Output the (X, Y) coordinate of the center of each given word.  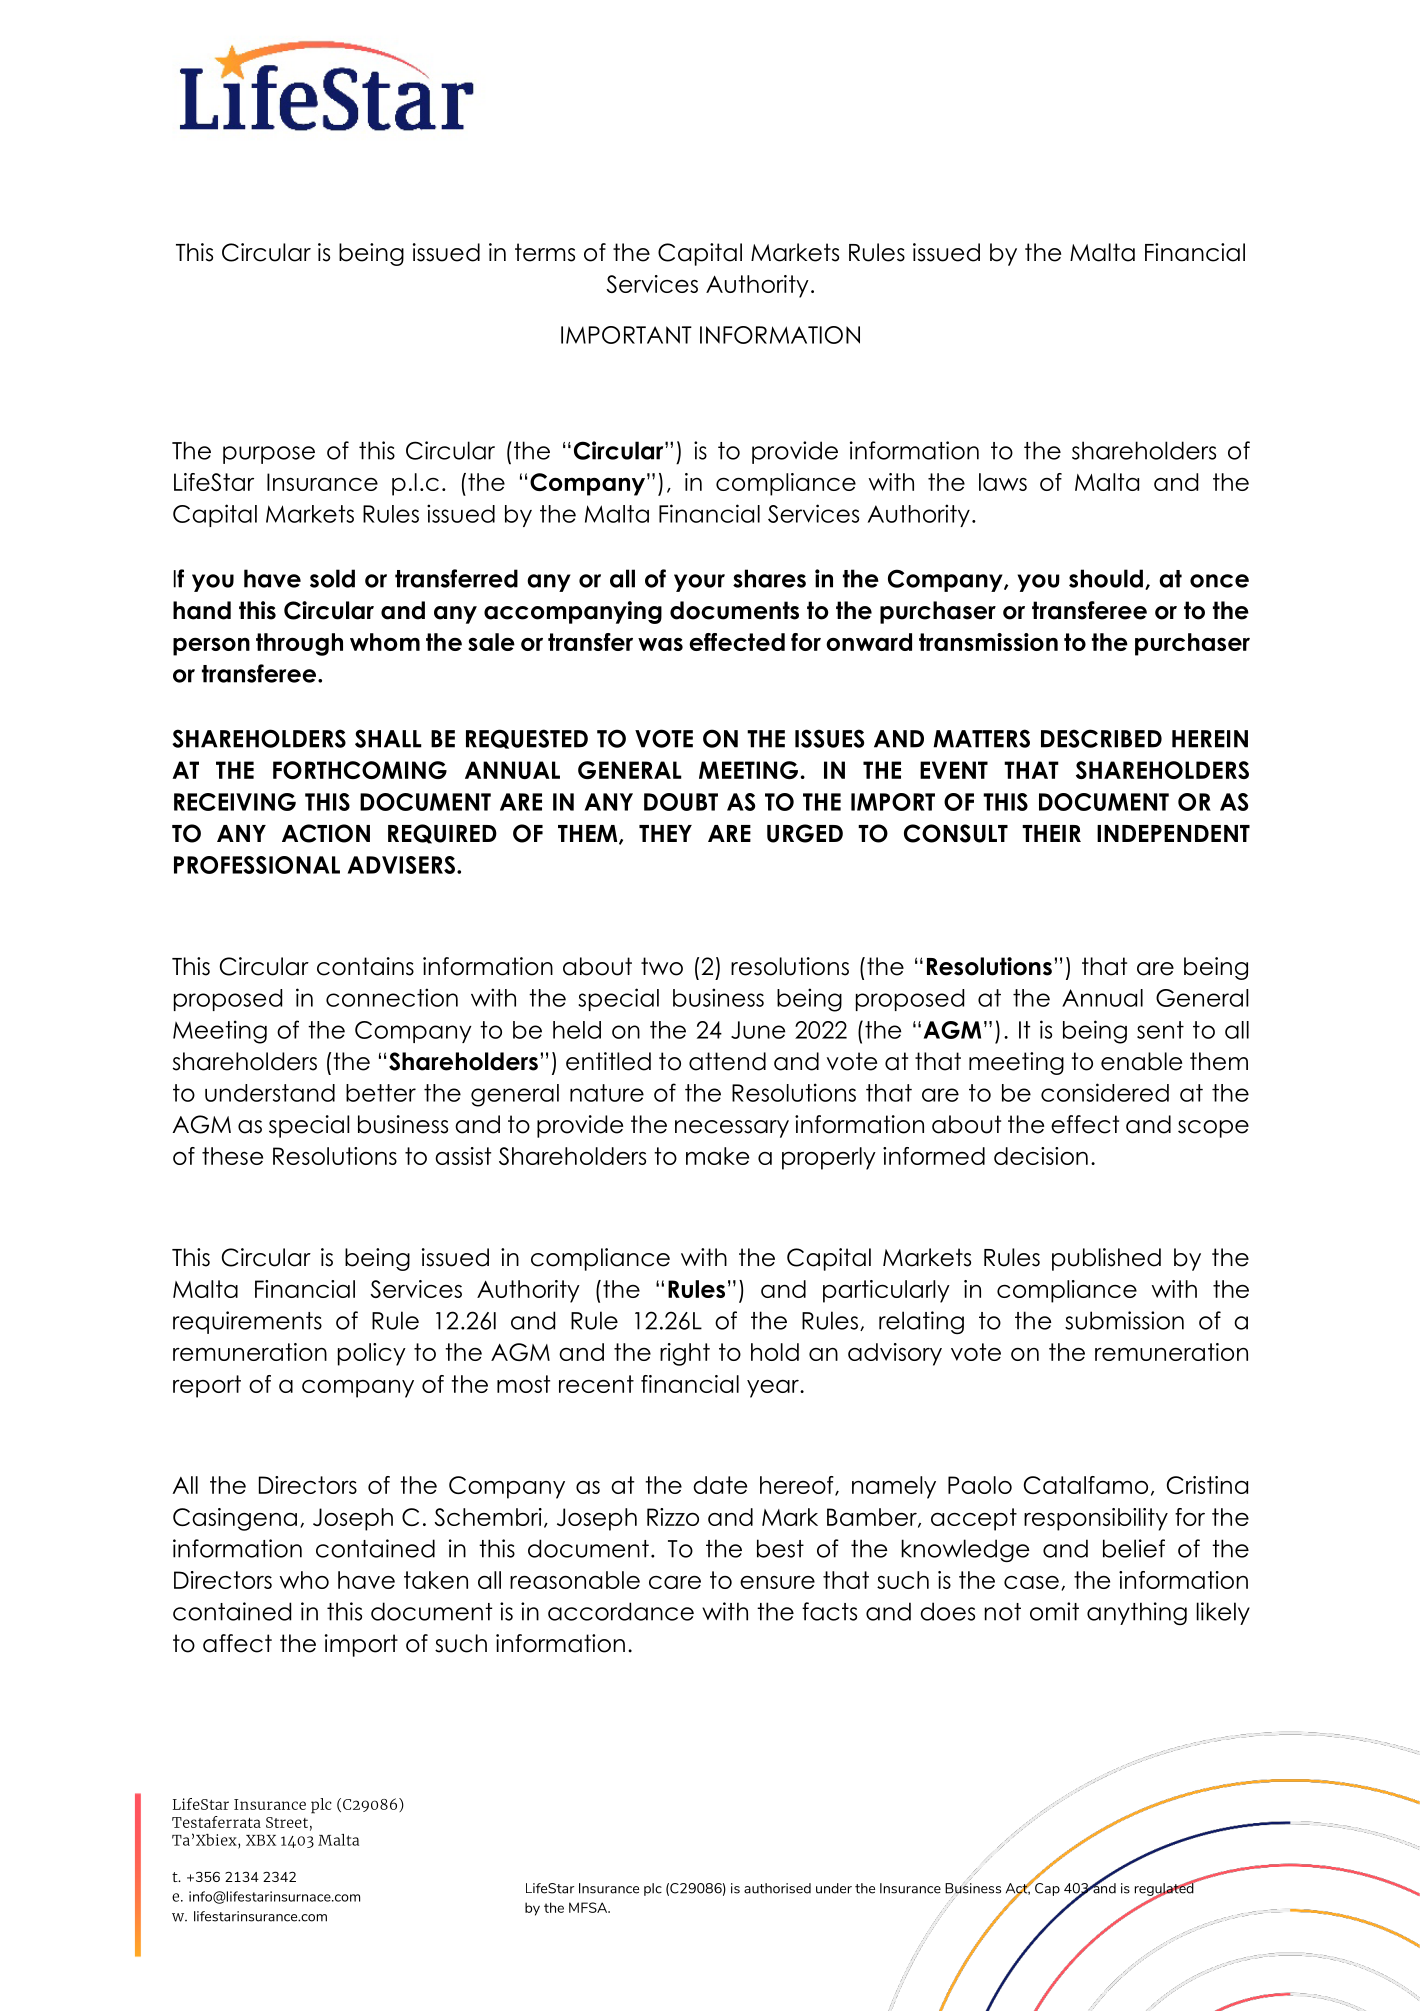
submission (1124, 1320)
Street (287, 1822)
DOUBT (681, 802)
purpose (269, 455)
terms (545, 252)
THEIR (1051, 833)
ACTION (326, 833)
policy (372, 1354)
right (685, 1354)
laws (1003, 482)
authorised (777, 1888)
